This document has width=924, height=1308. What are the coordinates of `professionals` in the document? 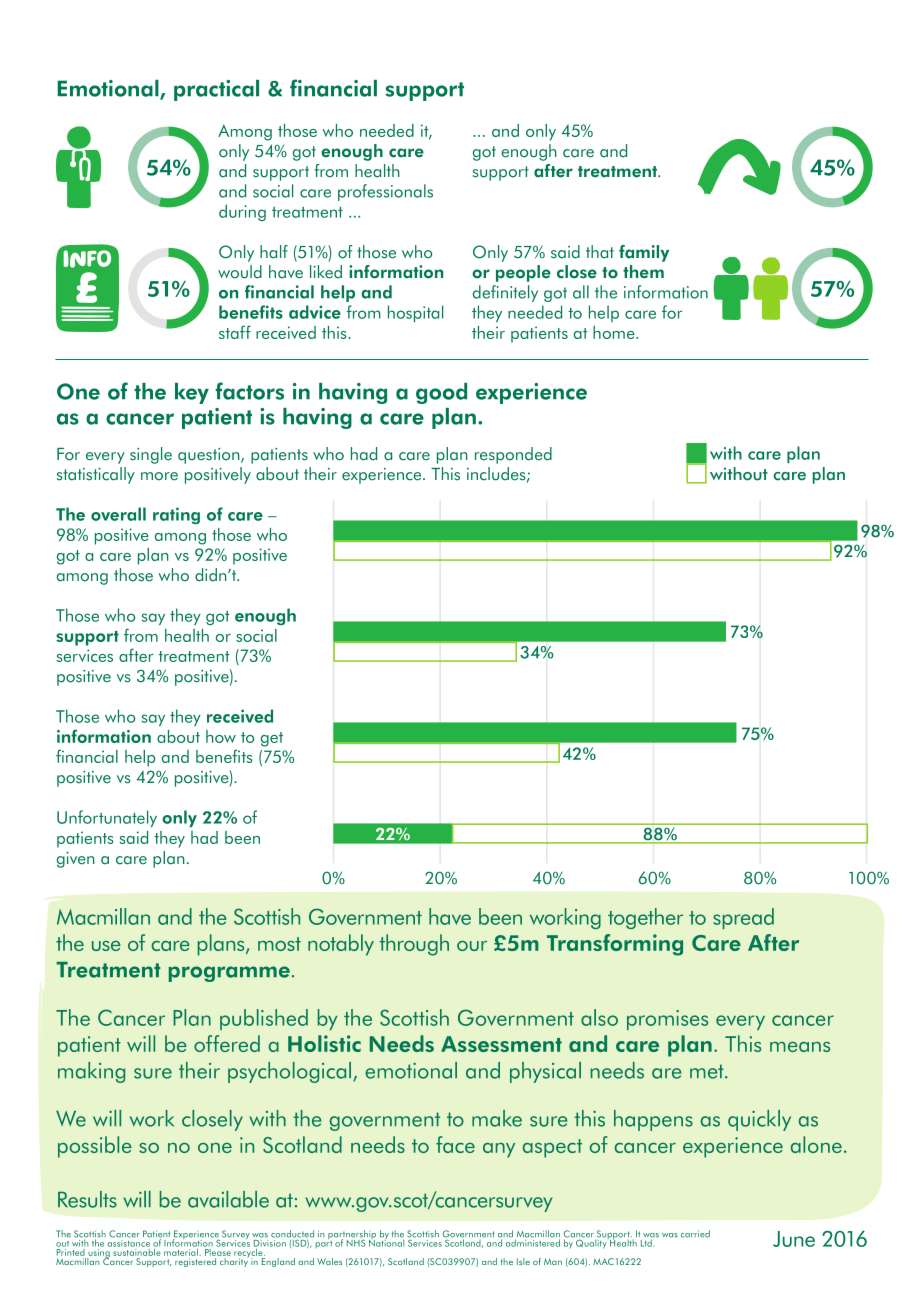 It's located at (385, 192).
